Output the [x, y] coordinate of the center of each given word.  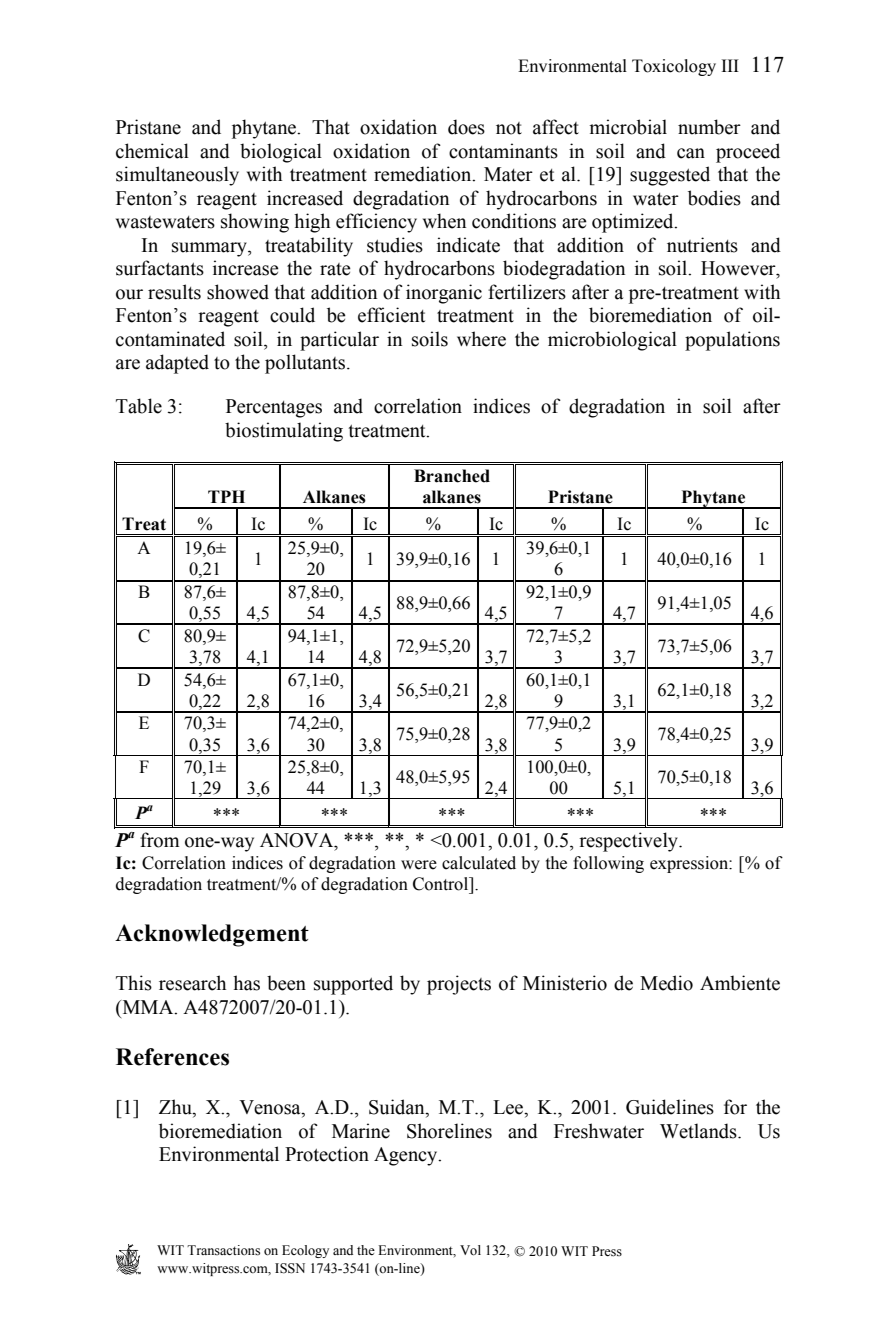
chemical [152, 151]
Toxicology [674, 67]
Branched [452, 476]
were [419, 865]
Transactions [223, 1250]
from [159, 840]
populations [732, 341]
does [466, 127]
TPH [226, 496]
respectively [630, 842]
